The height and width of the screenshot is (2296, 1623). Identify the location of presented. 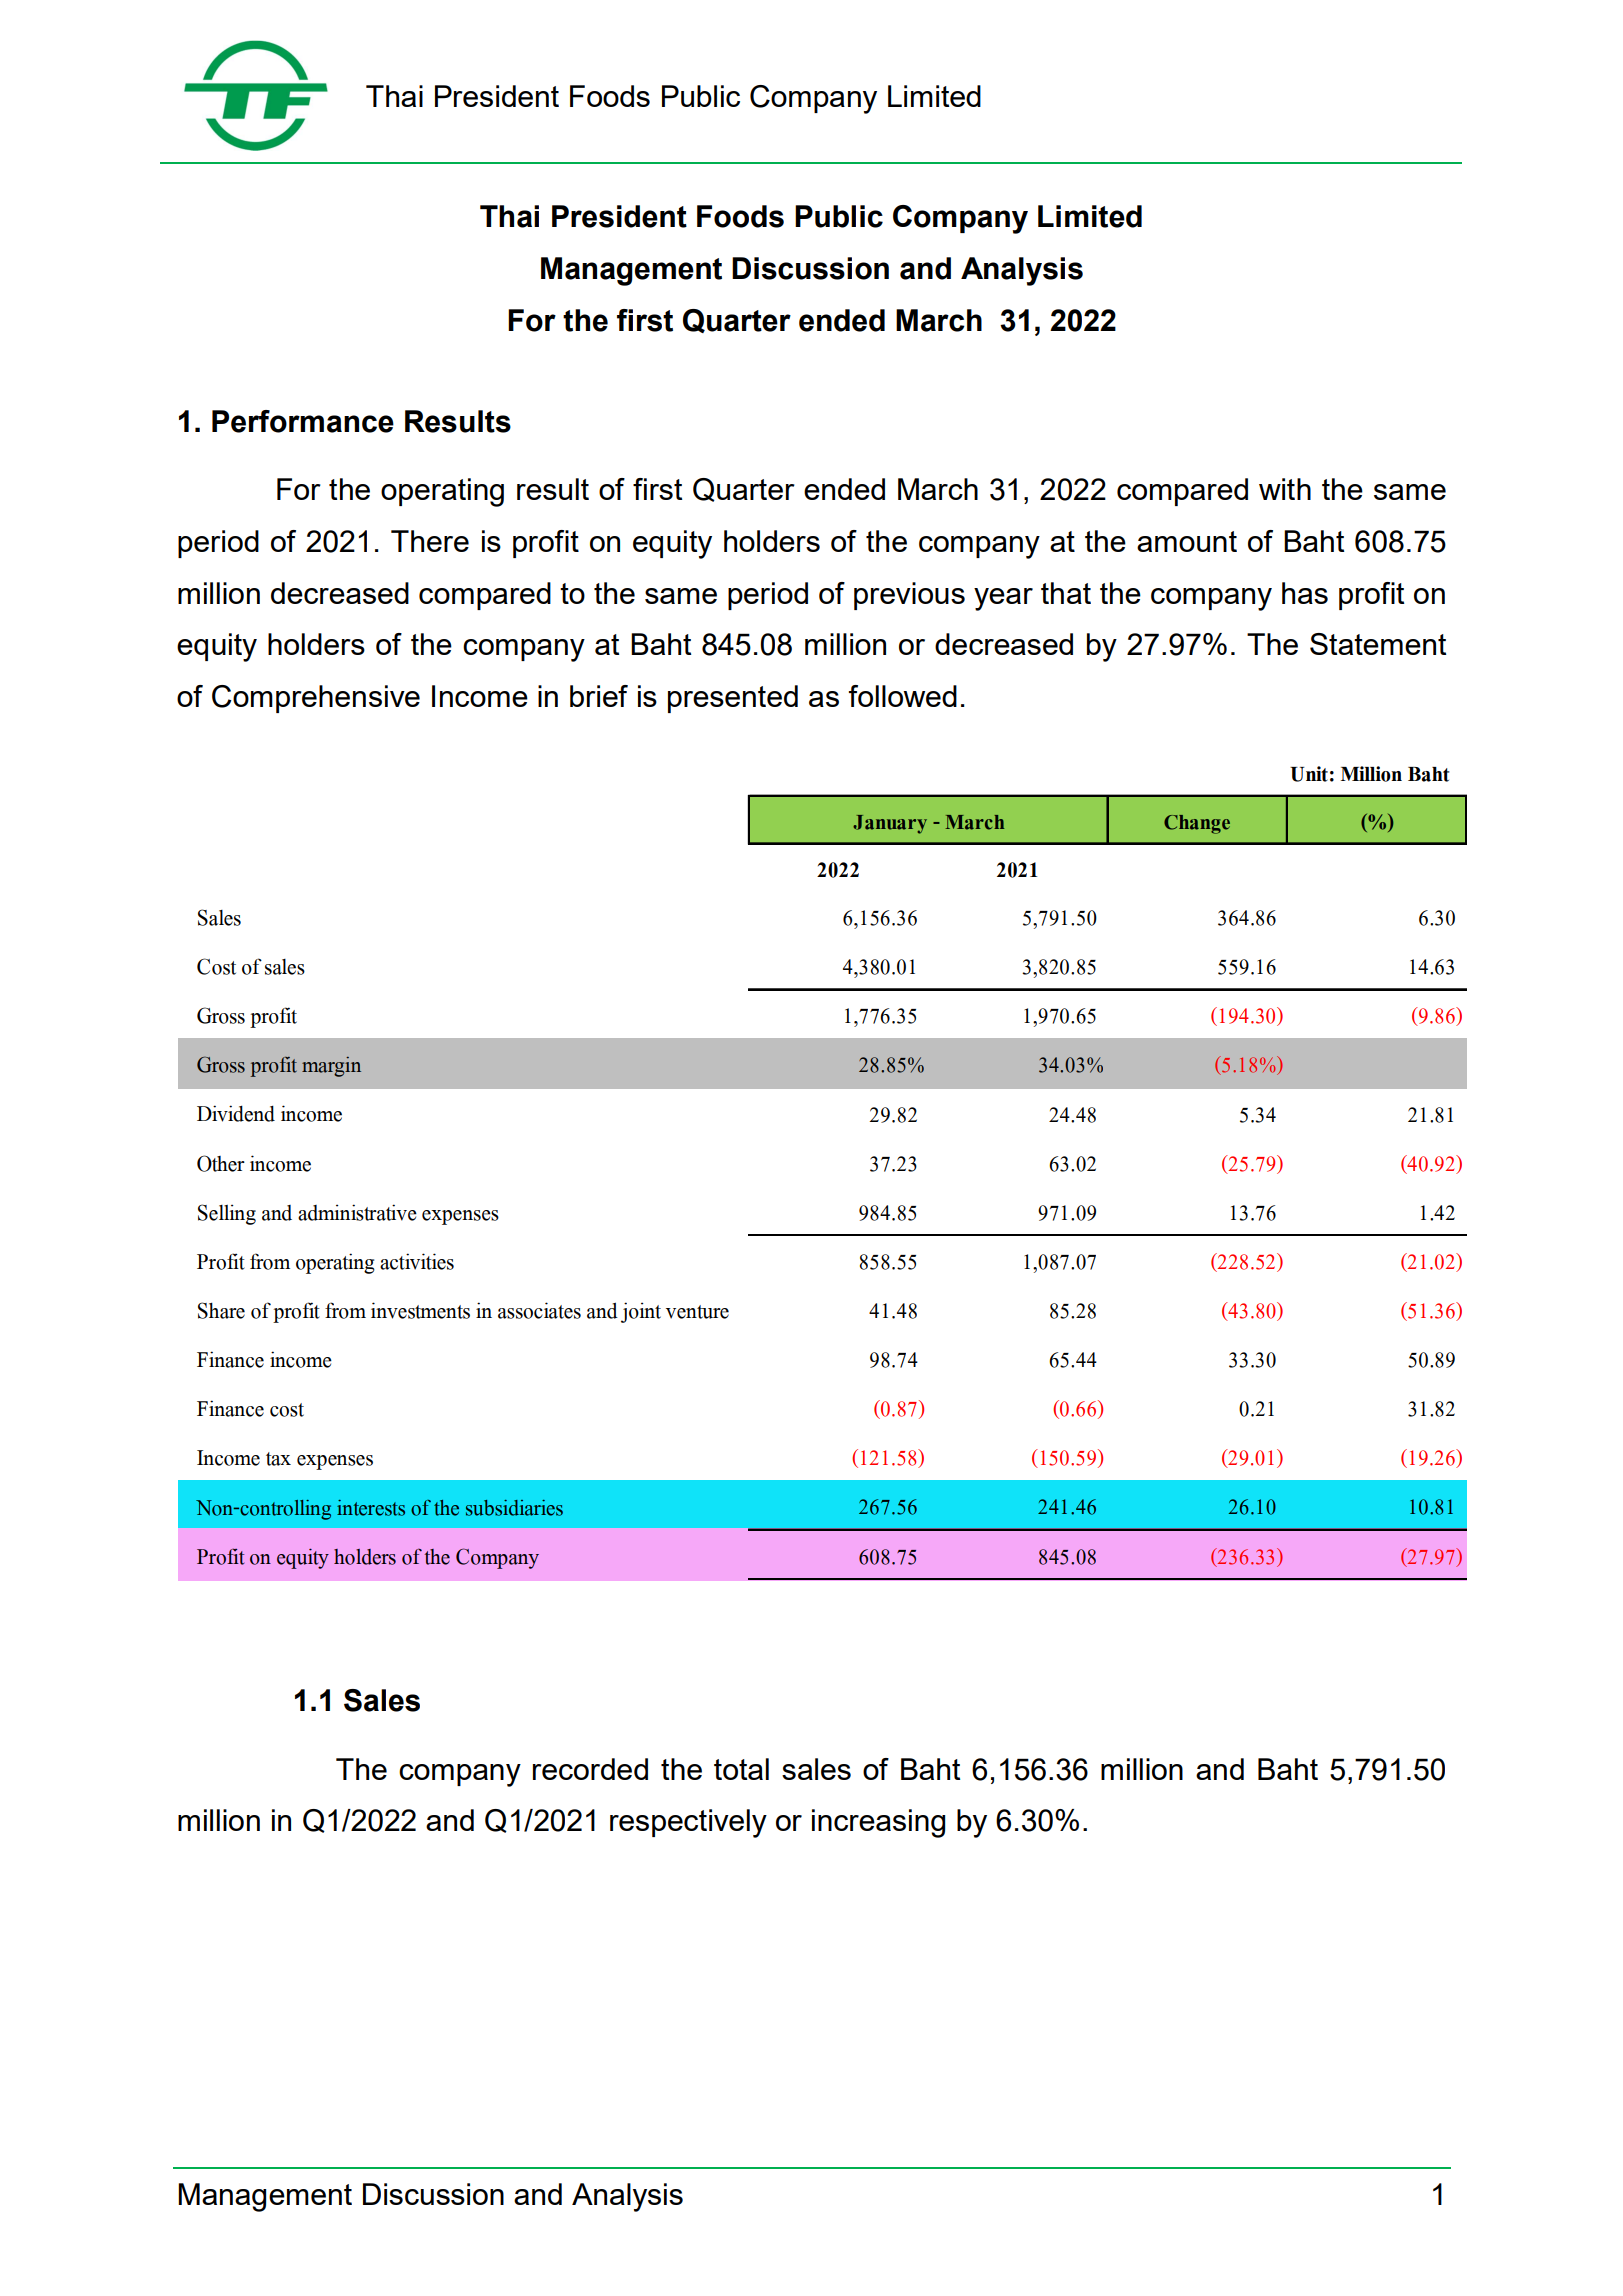
(733, 699).
